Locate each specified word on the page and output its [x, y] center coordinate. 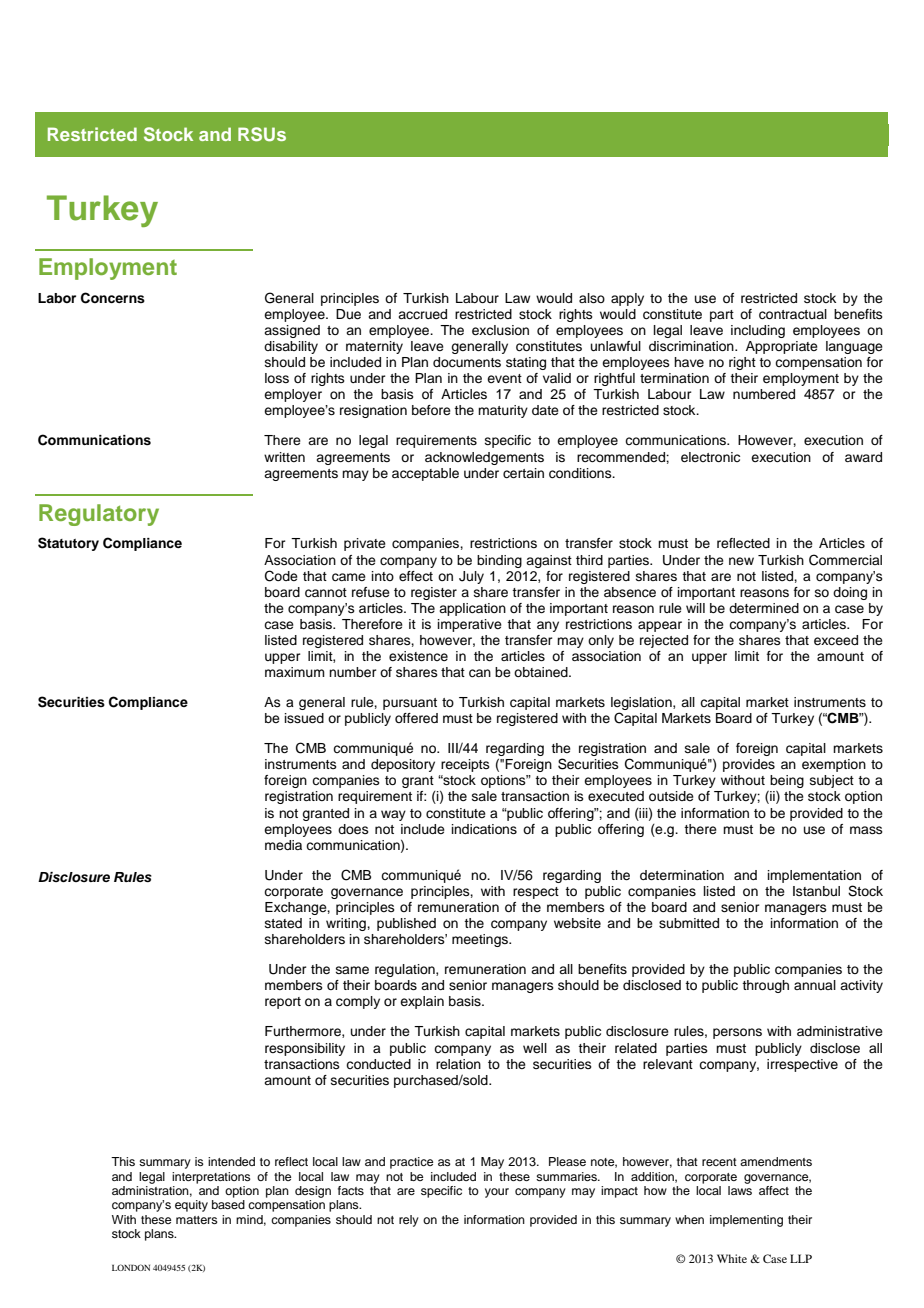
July [471, 577]
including [758, 331]
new [741, 561]
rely [409, 1221]
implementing [746, 1221]
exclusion [500, 330]
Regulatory [99, 515]
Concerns [113, 298]
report [283, 1003]
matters [197, 1220]
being [787, 781]
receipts [465, 765]
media [283, 845]
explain [422, 1002]
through [765, 986]
